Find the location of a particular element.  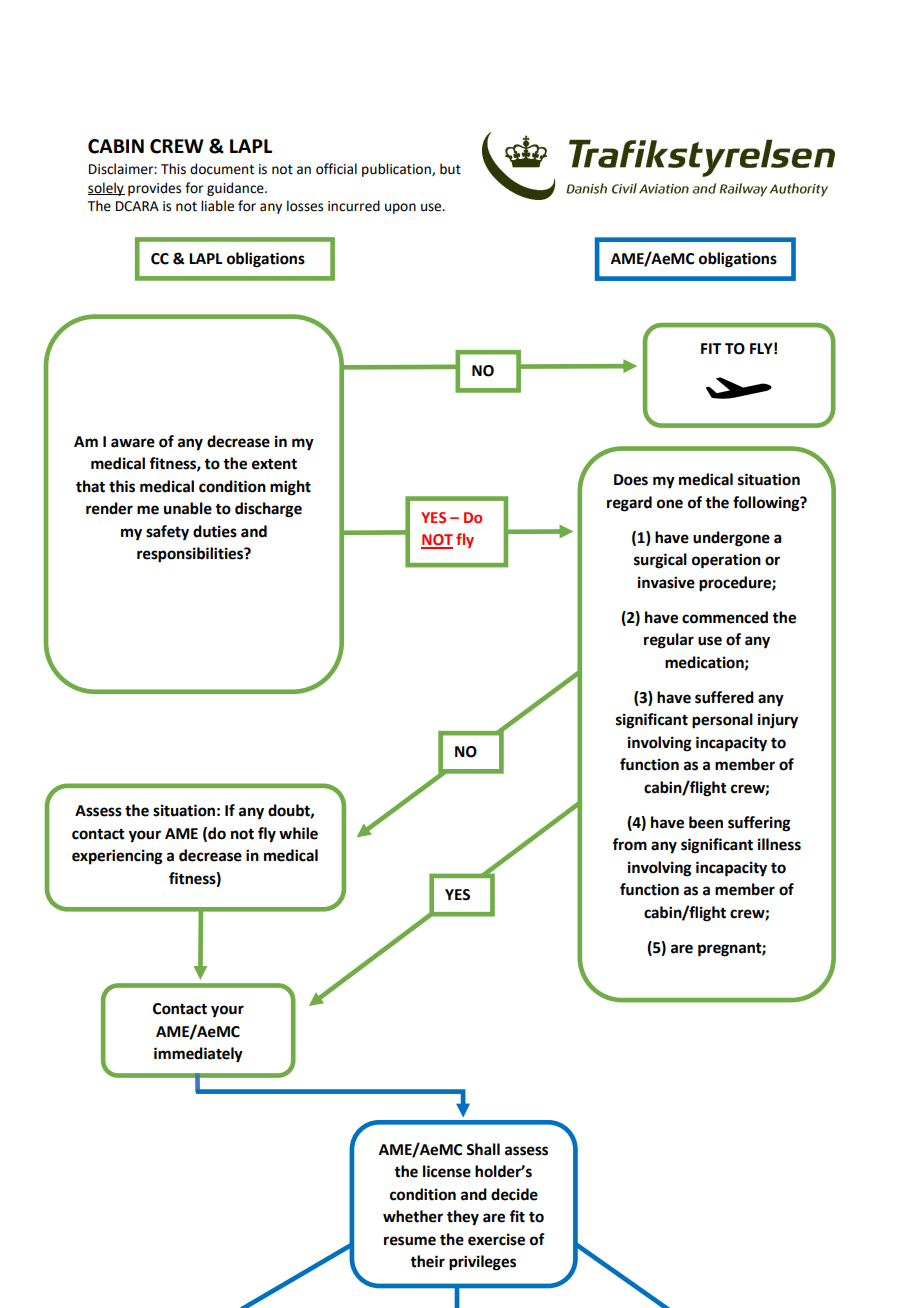

but is located at coordinates (450, 169).
